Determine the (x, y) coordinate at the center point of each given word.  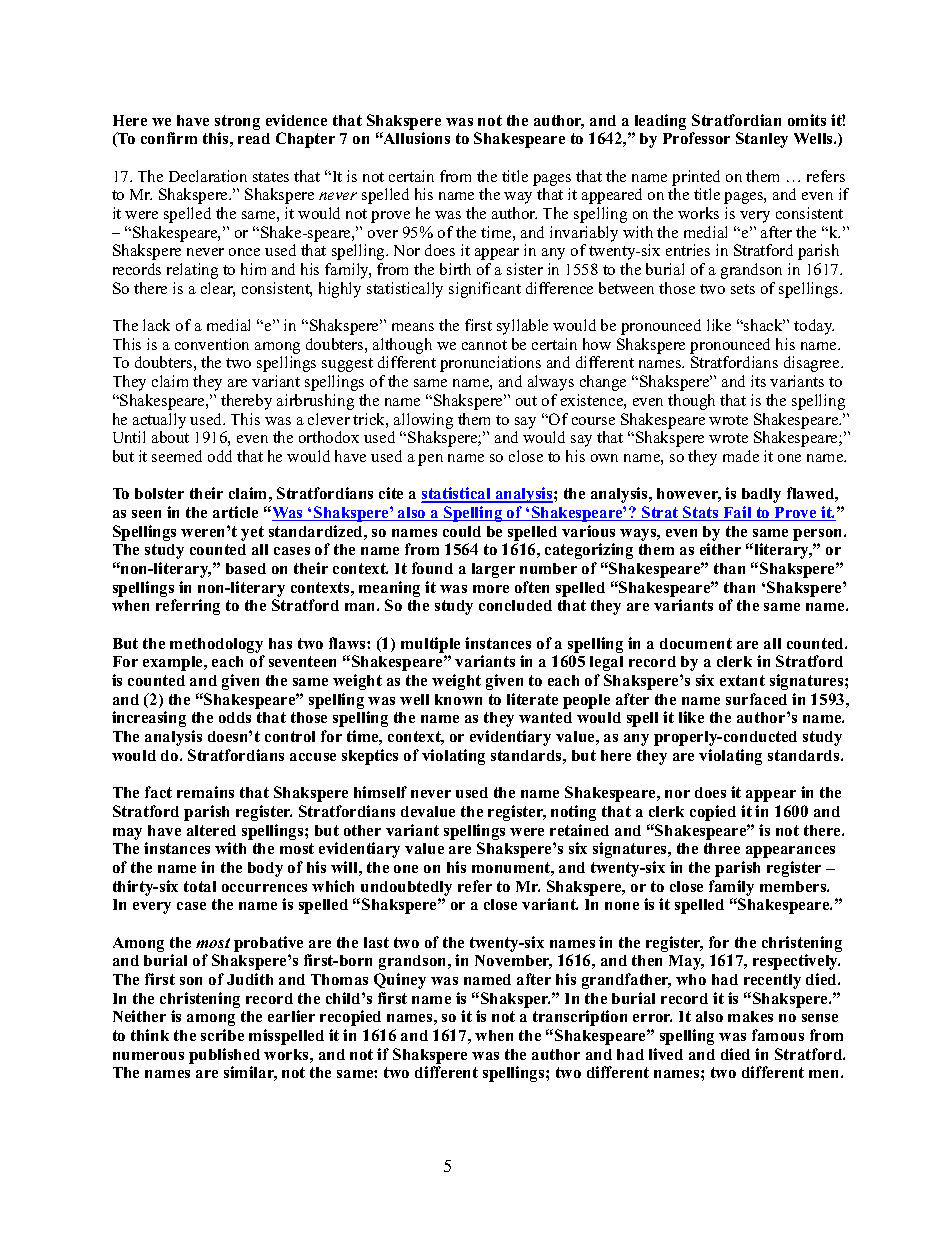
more (491, 589)
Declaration (208, 176)
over (383, 234)
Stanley (762, 140)
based (246, 568)
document (696, 643)
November (513, 962)
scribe (222, 1035)
